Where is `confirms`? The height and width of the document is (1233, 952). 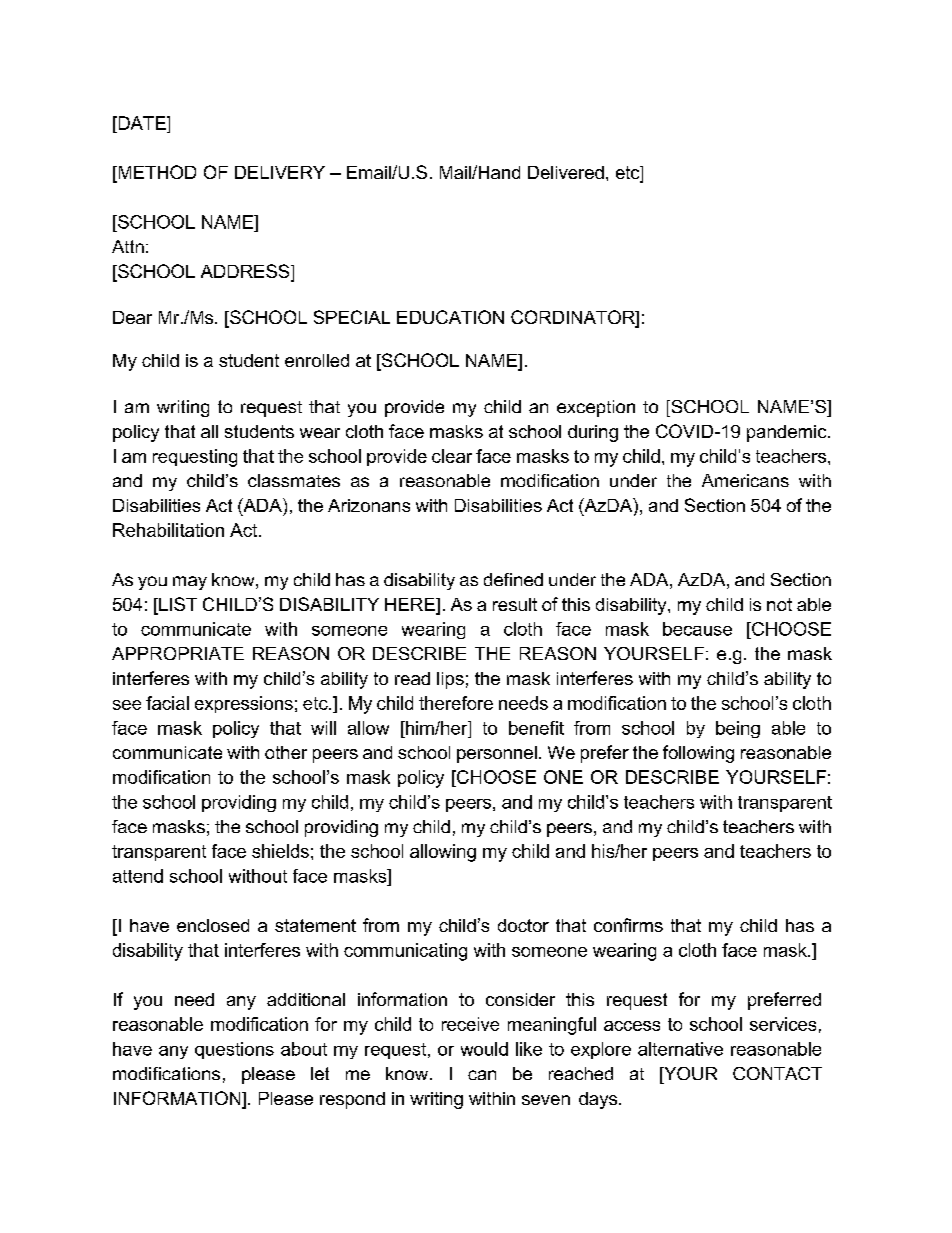
confirms is located at coordinates (628, 925).
